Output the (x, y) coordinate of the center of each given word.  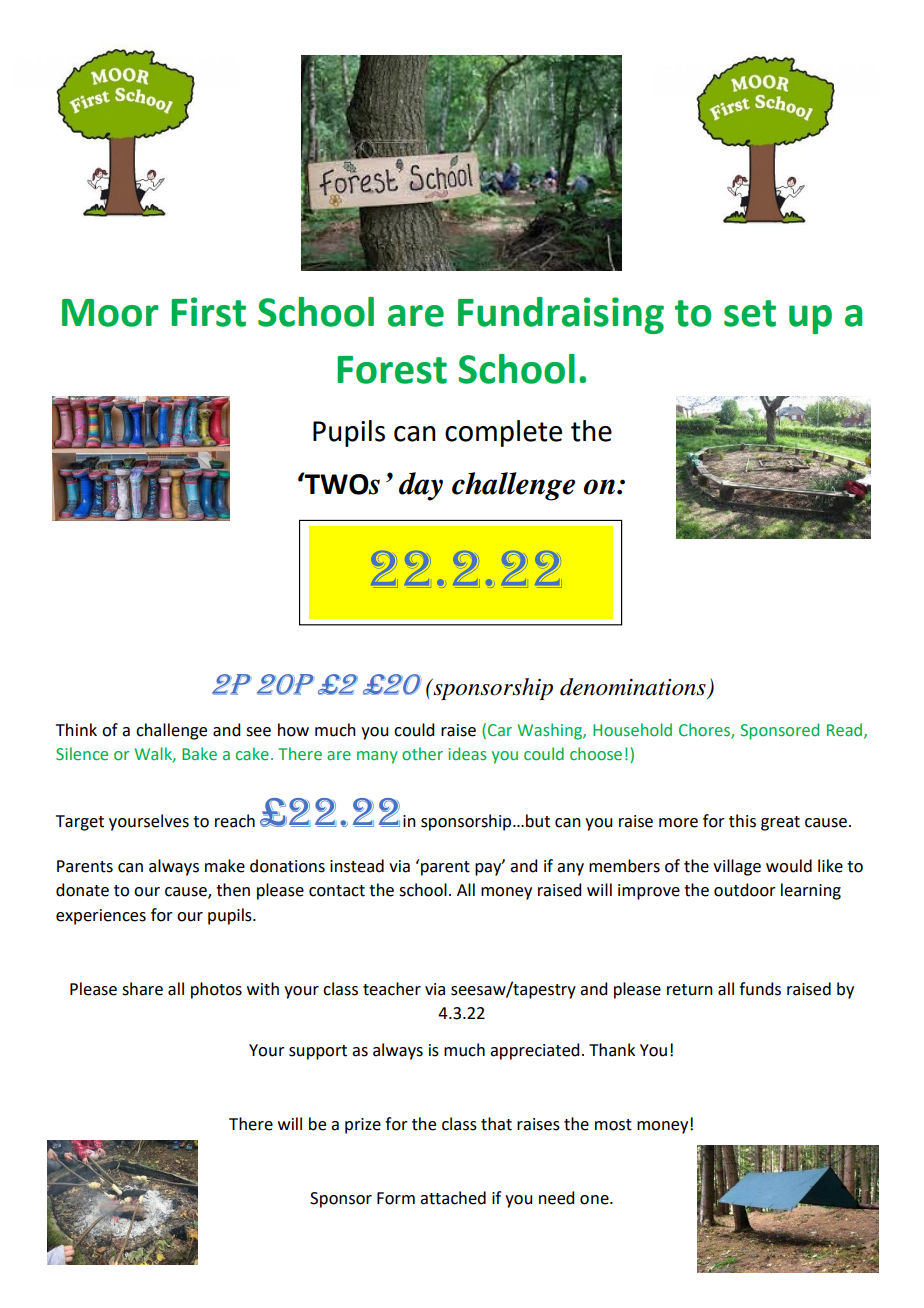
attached (453, 1198)
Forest (392, 370)
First (208, 312)
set (750, 313)
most (613, 1125)
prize (363, 1126)
